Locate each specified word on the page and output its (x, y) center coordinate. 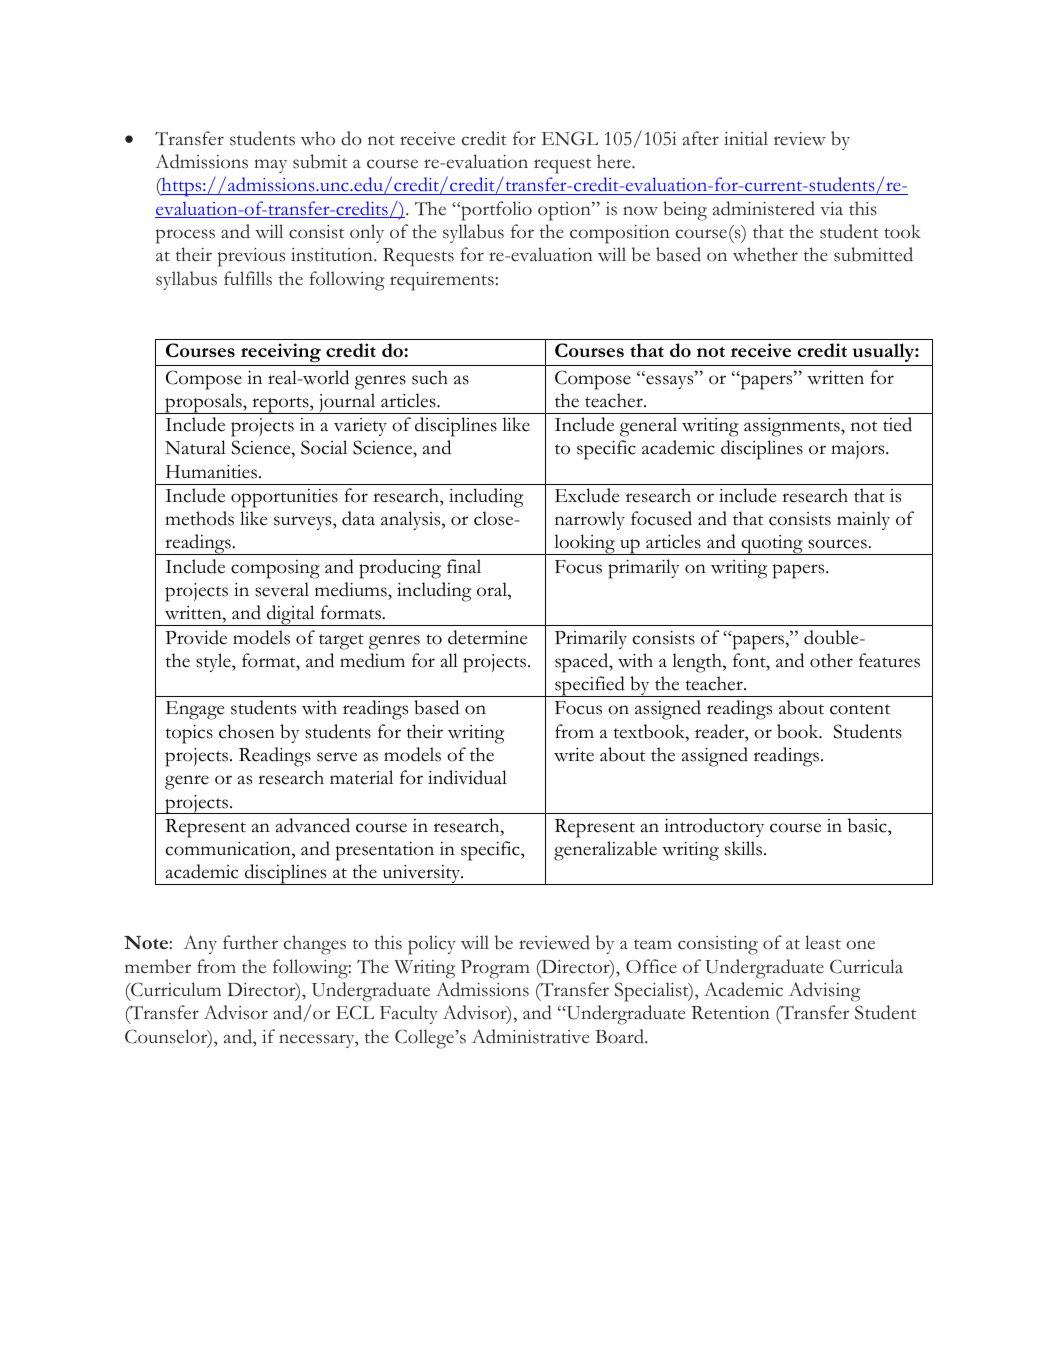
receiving (281, 354)
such (430, 377)
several (282, 589)
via (831, 208)
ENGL (570, 138)
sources (837, 544)
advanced (312, 825)
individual (467, 777)
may (270, 166)
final (464, 566)
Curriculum (175, 989)
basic (868, 825)
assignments (793, 427)
